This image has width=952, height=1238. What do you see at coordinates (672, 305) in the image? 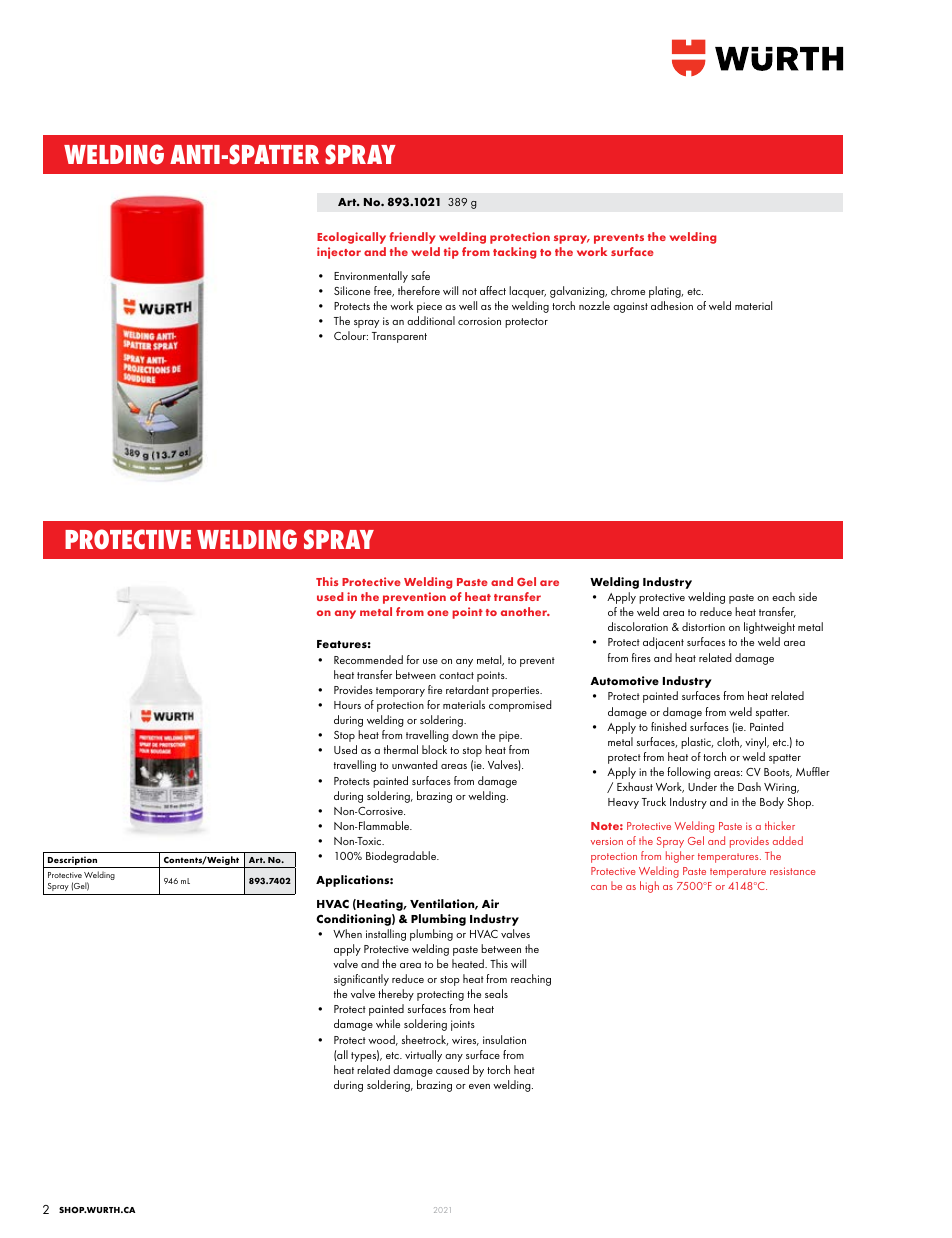
I see `adhesion` at bounding box center [672, 305].
